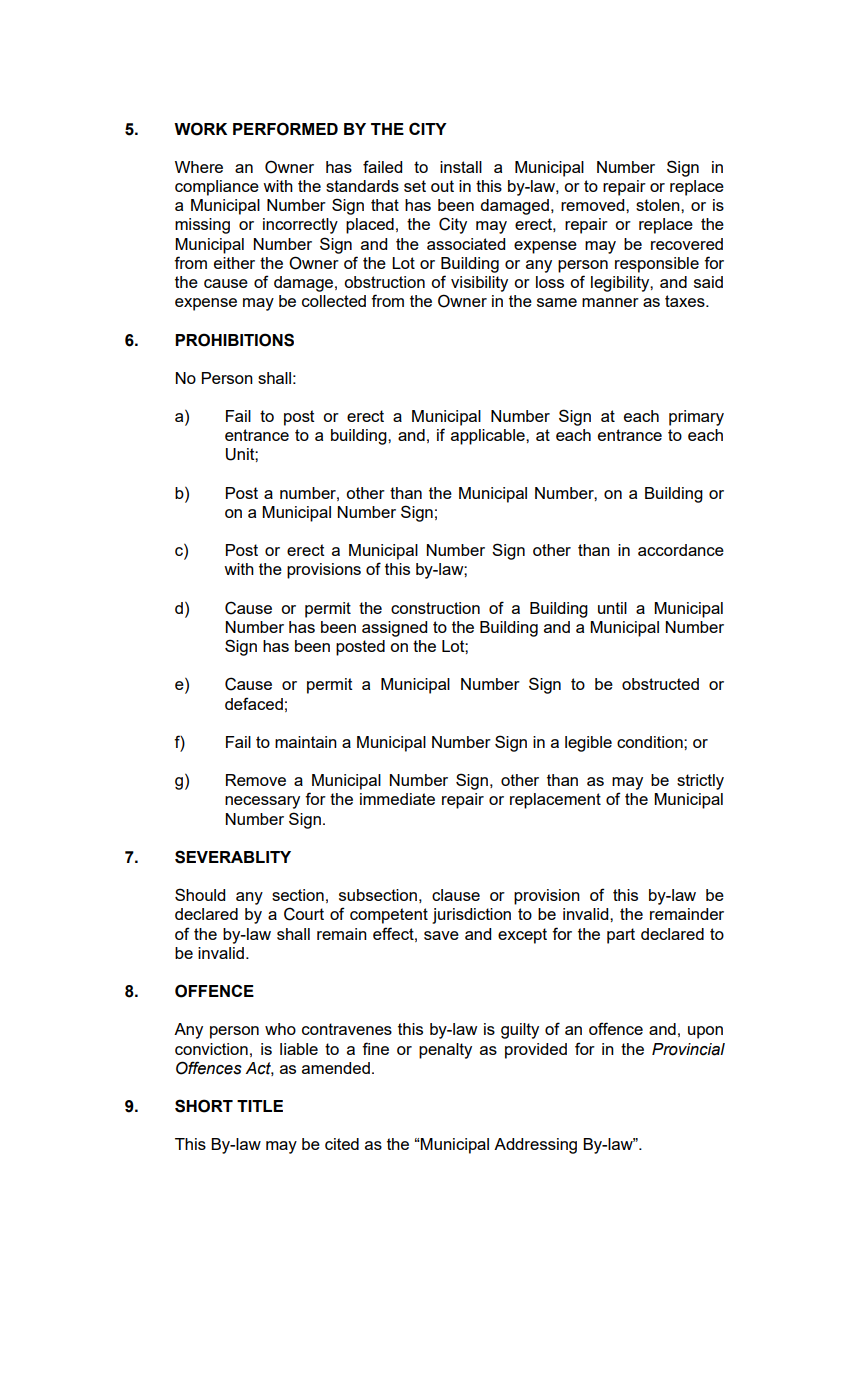 The height and width of the document is (1400, 849). Describe the element at coordinates (435, 608) in the document. I see `construction` at that location.
